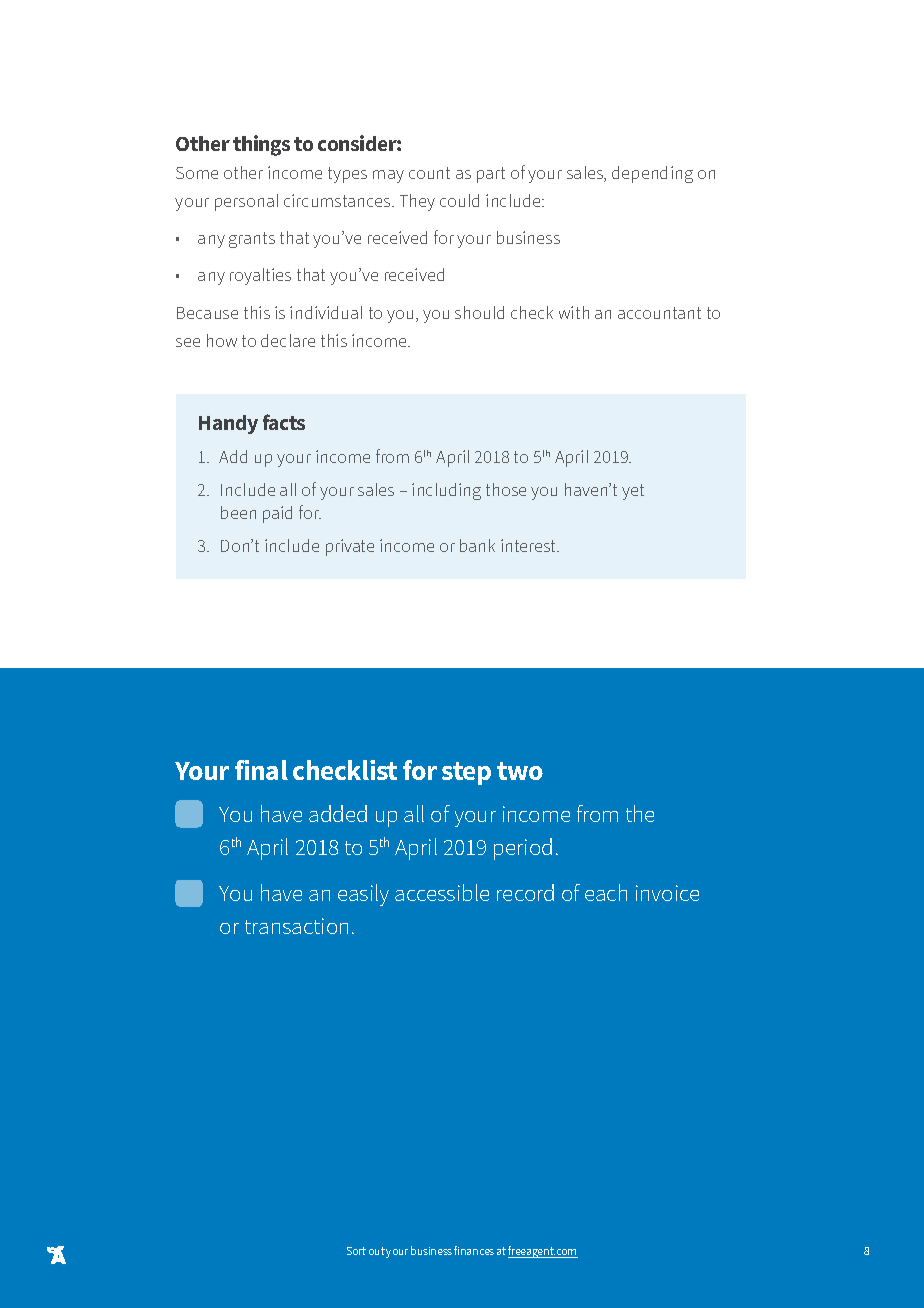 This document has height=1308, width=924. I want to click on depending, so click(652, 174).
